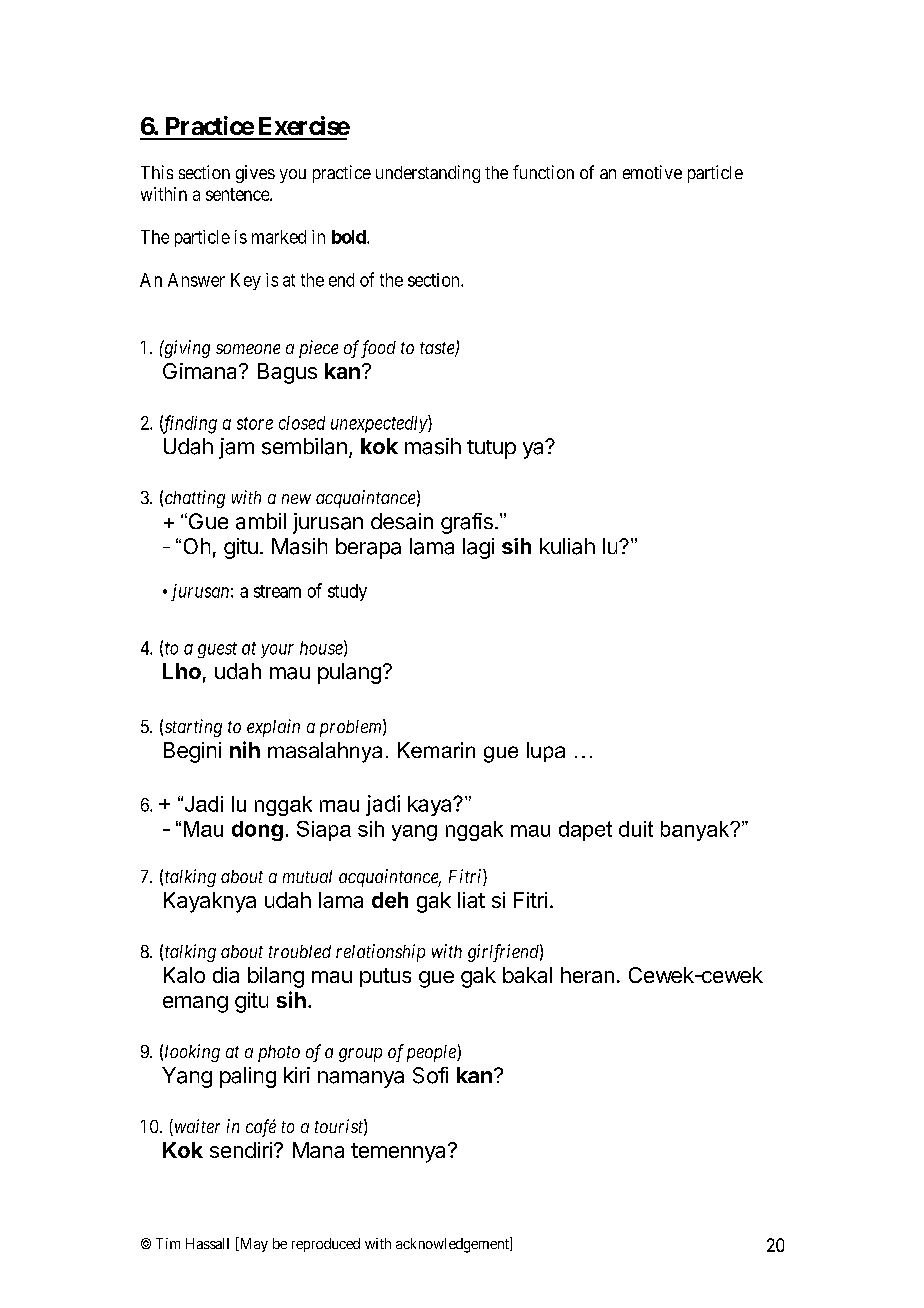 This page has width=924, height=1308. What do you see at coordinates (453, 1245) in the page?
I see `acknowledgement` at bounding box center [453, 1245].
